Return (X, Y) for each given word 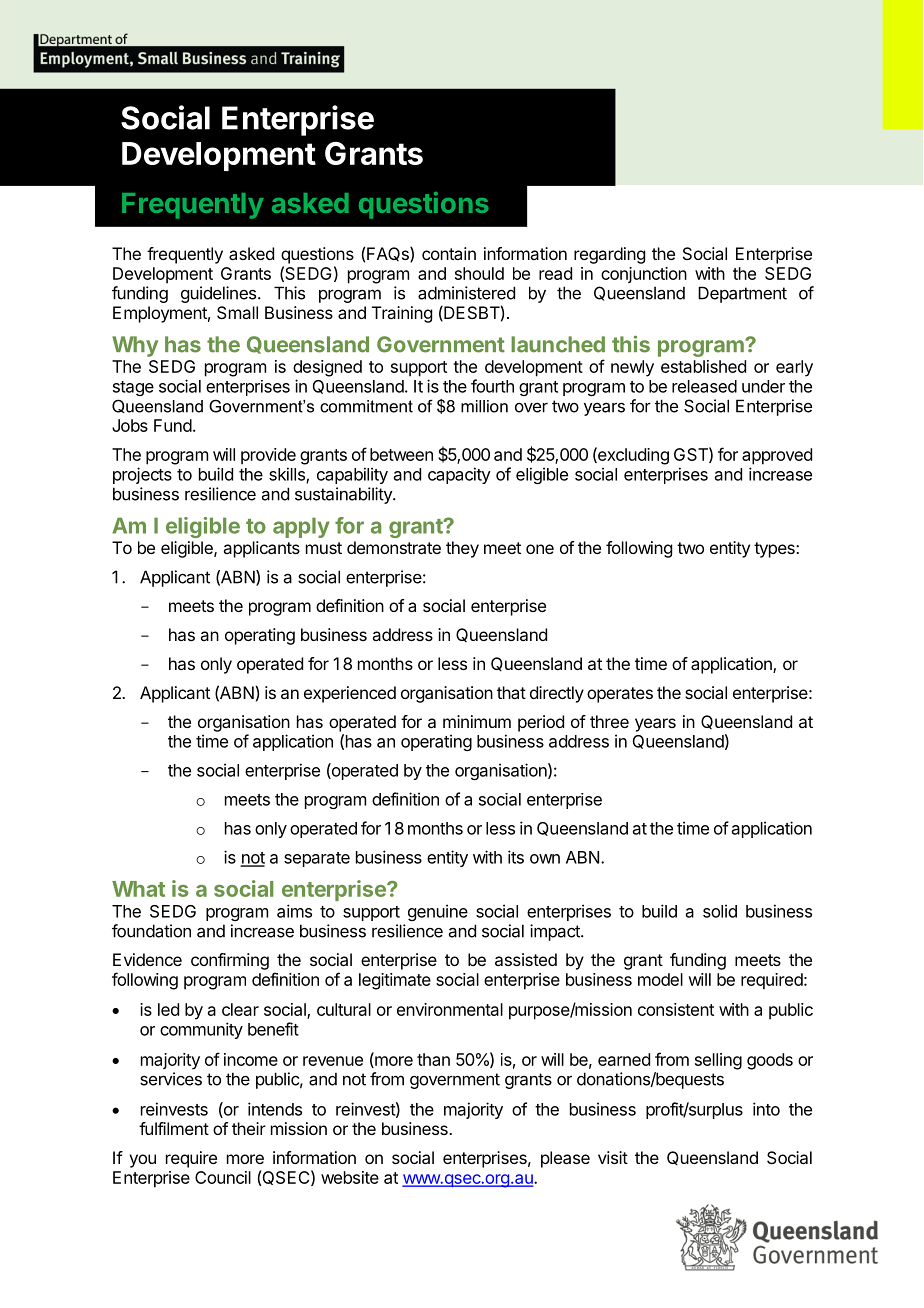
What (138, 889)
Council (223, 1177)
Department (742, 294)
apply (301, 527)
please (565, 1159)
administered (466, 293)
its (516, 857)
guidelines (220, 294)
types (775, 550)
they (462, 549)
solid (720, 911)
